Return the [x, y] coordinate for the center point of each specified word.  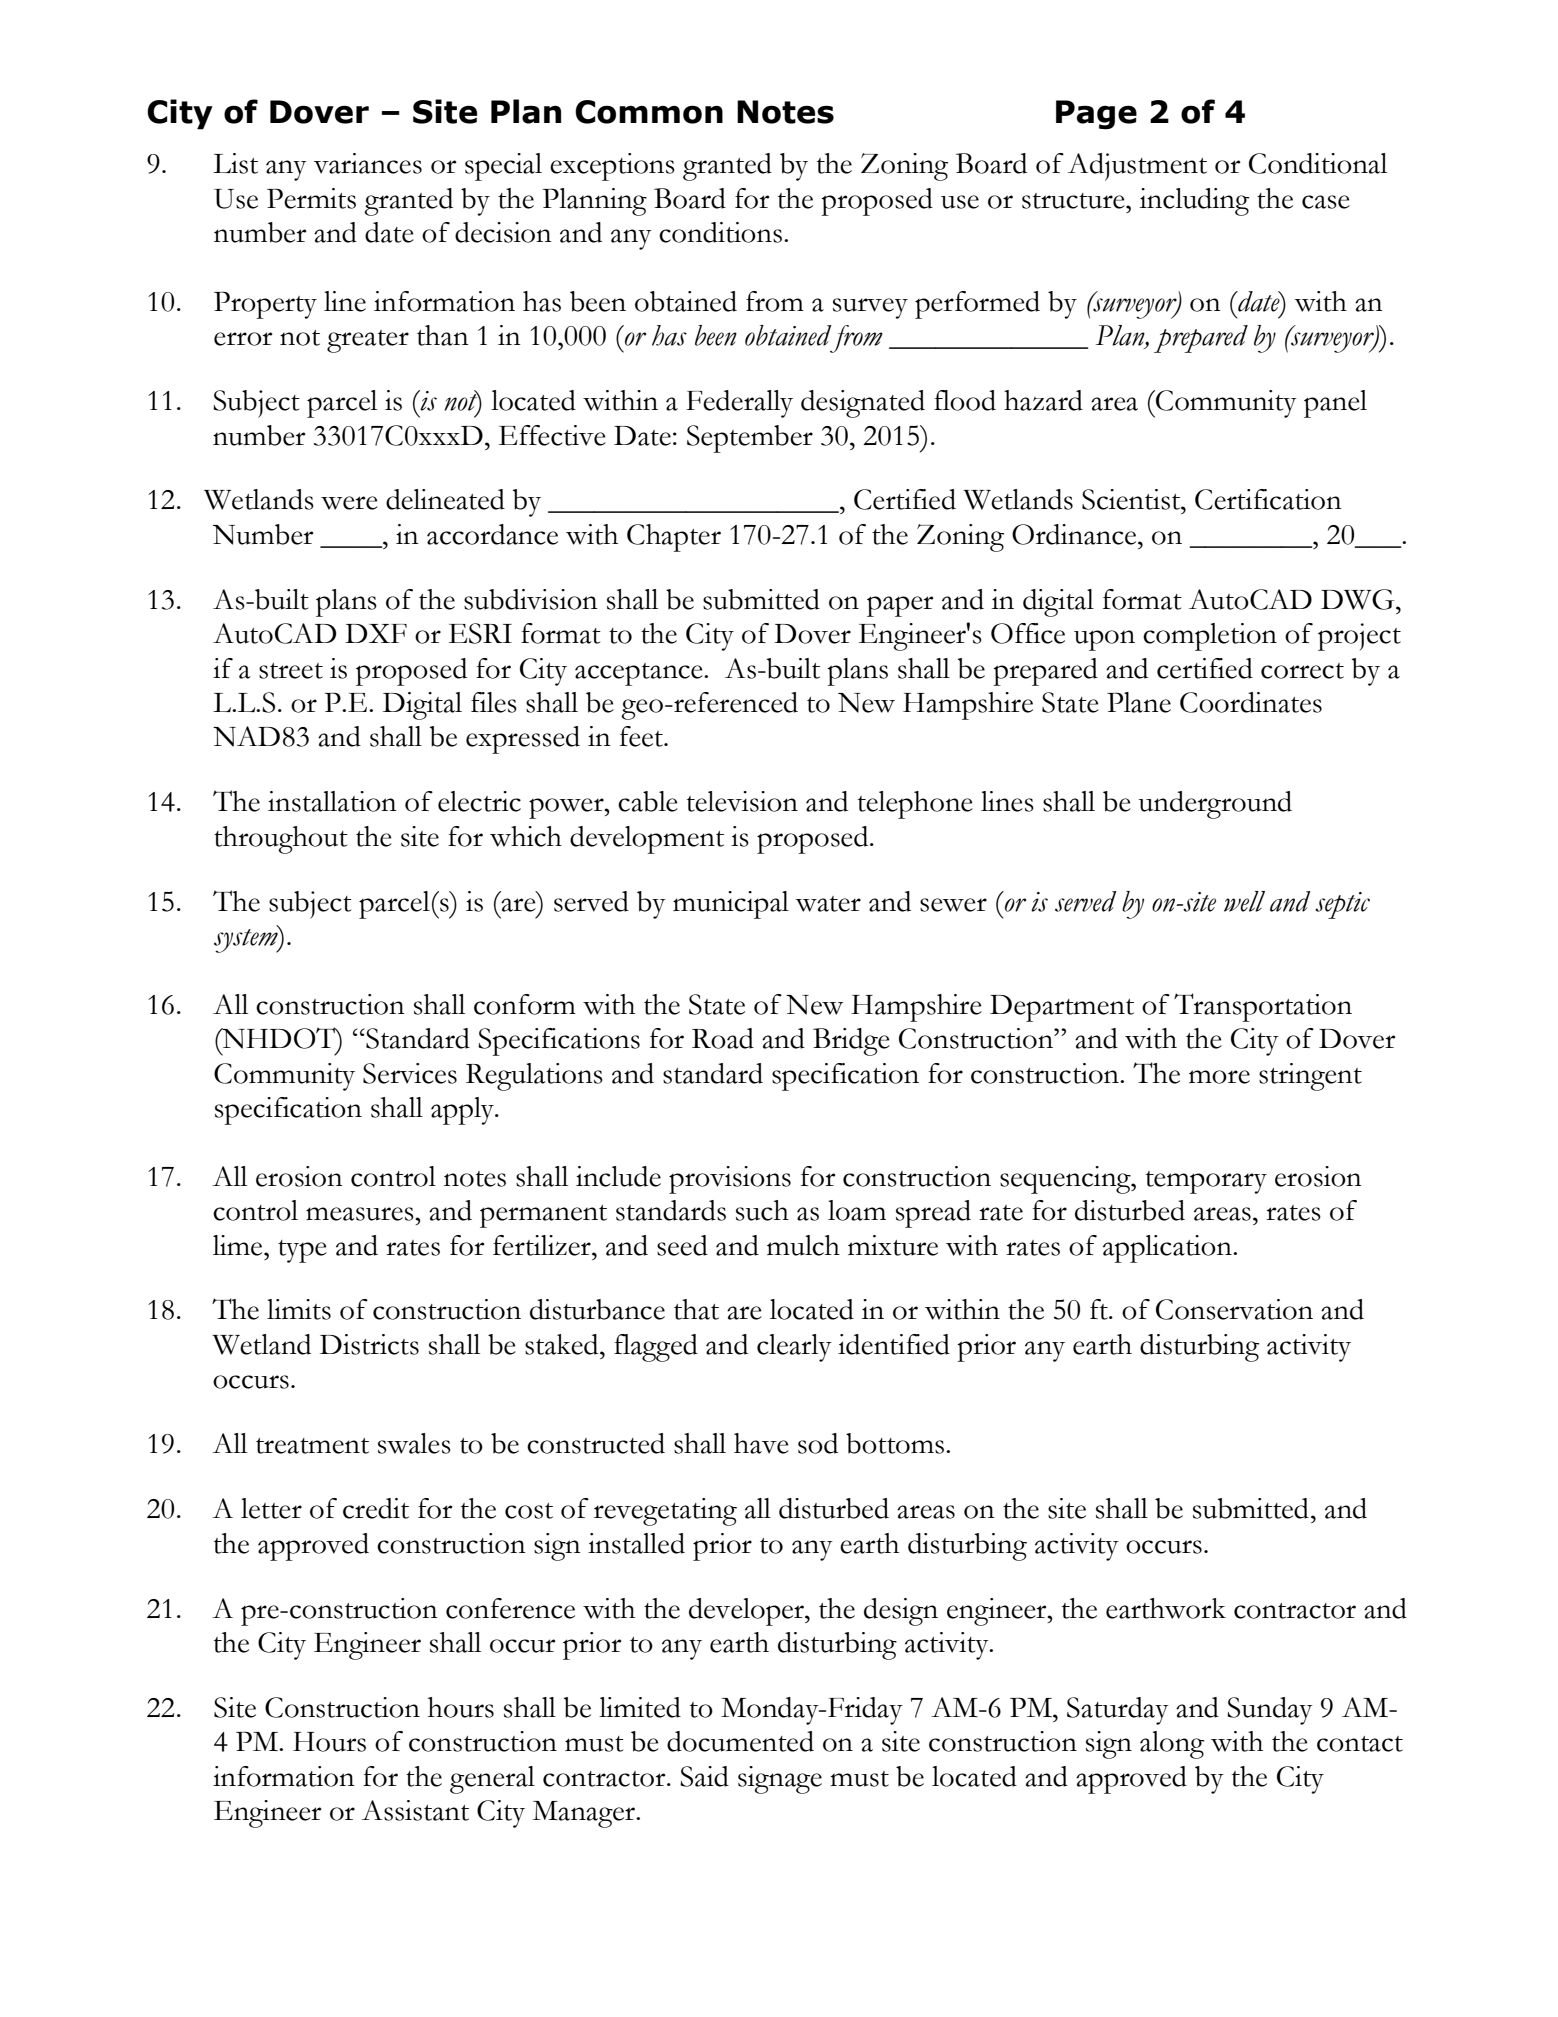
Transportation [1263, 1007]
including [1194, 202]
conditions [720, 232]
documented [740, 1741]
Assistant [415, 1810]
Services [410, 1073]
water [828, 904]
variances [368, 163]
